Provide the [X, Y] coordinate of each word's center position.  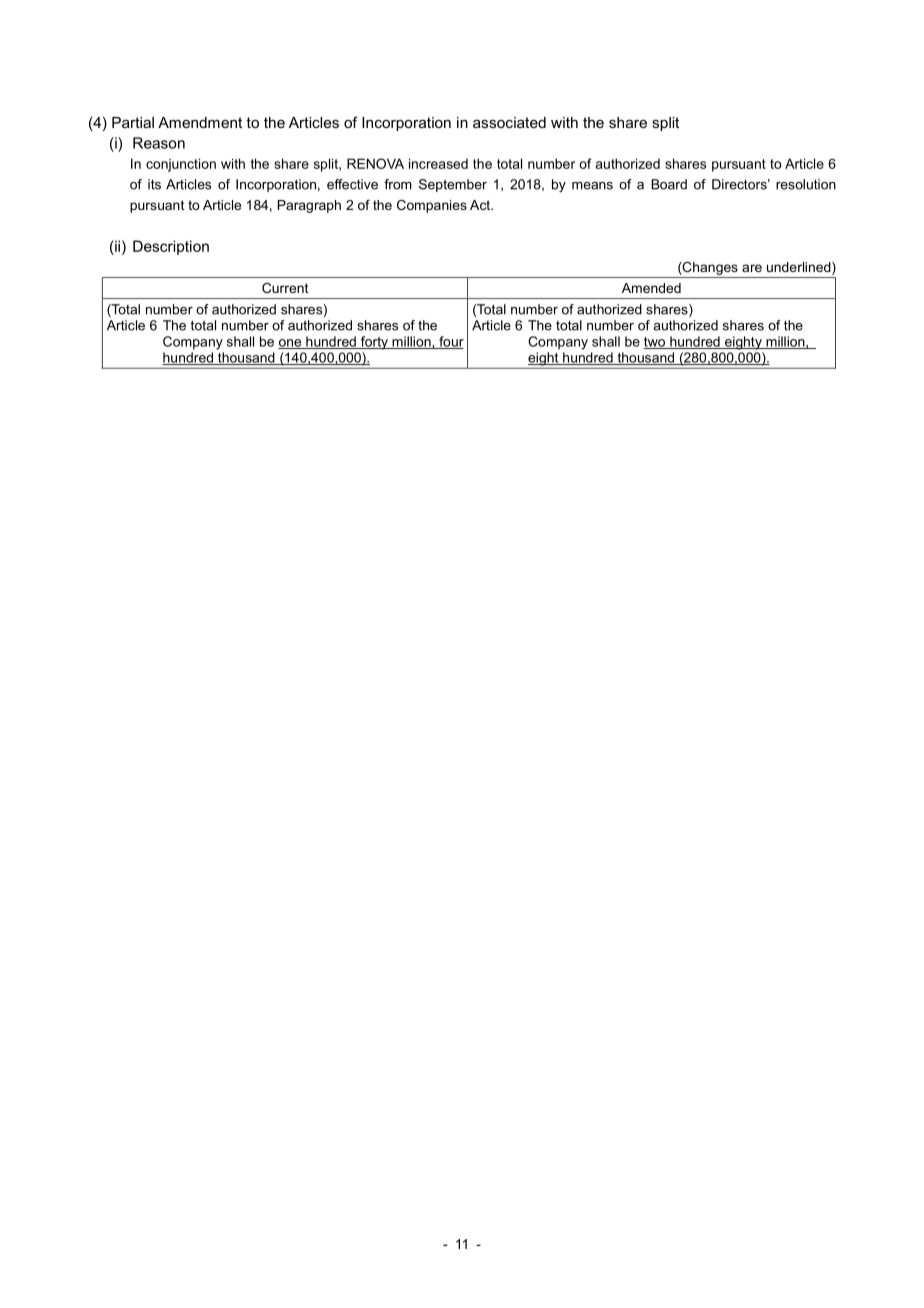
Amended [651, 288]
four [450, 342]
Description [171, 247]
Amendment [200, 122]
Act [481, 205]
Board [669, 184]
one [291, 344]
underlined [800, 268]
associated [509, 122]
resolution [806, 184]
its [154, 184]
